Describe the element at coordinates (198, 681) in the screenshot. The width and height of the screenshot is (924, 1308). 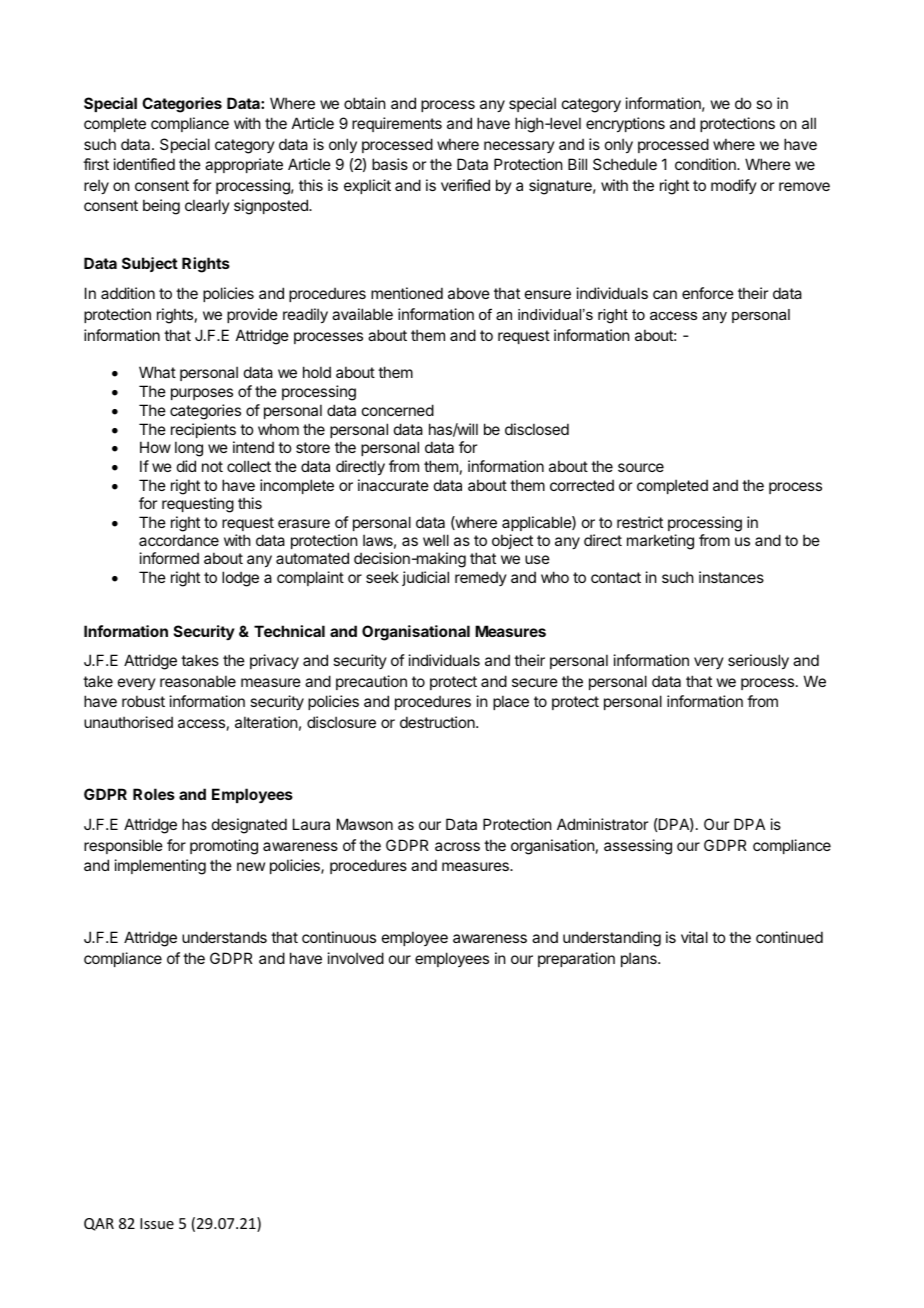
I see `reasonable` at that location.
